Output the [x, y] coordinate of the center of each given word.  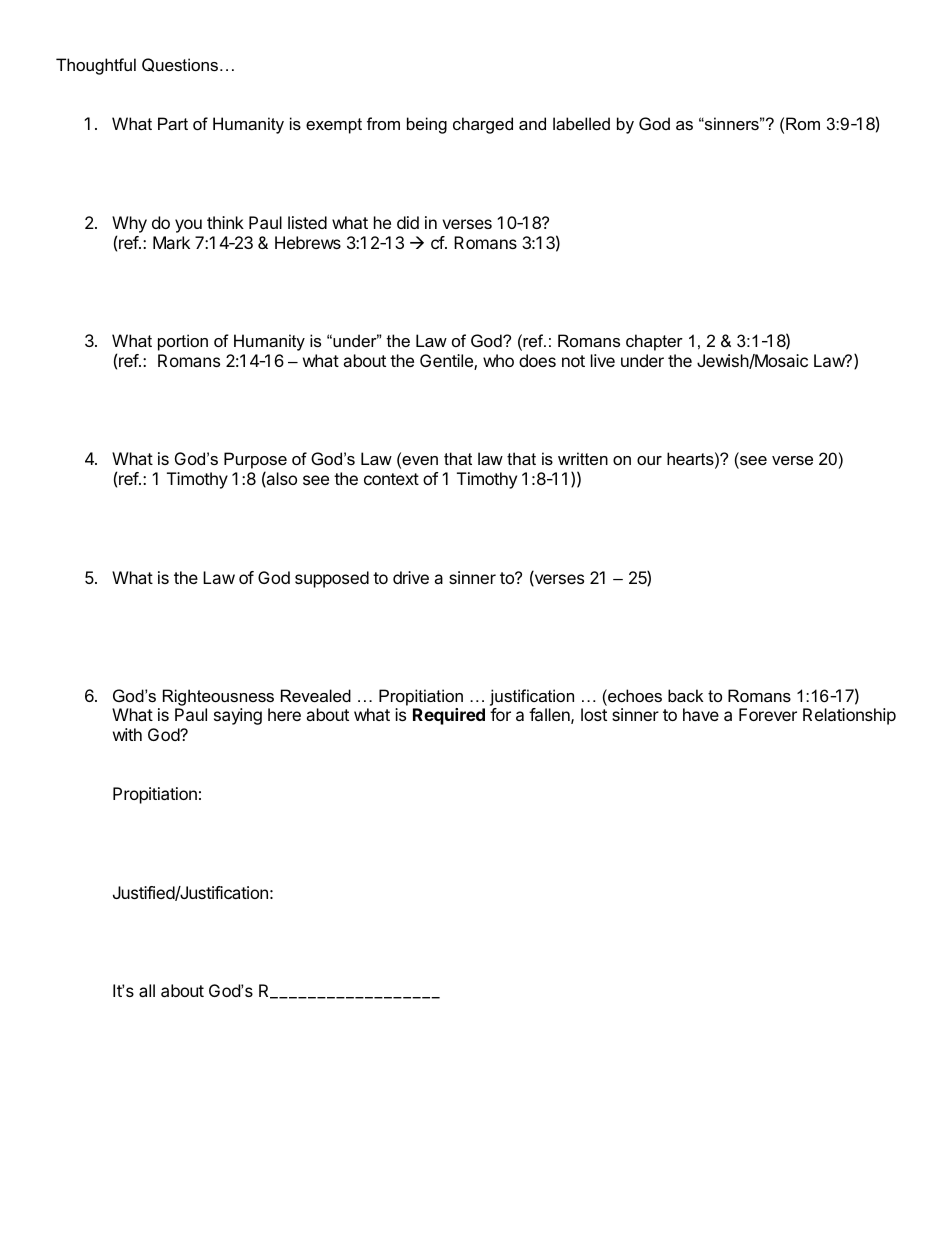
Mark [171, 242]
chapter [654, 342]
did [408, 222]
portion [183, 342]
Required [449, 716]
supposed [332, 579]
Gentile [447, 362]
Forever [768, 714]
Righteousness [218, 697]
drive [411, 577]
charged [483, 125]
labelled [581, 123]
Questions [180, 65]
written [583, 458]
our [649, 460]
